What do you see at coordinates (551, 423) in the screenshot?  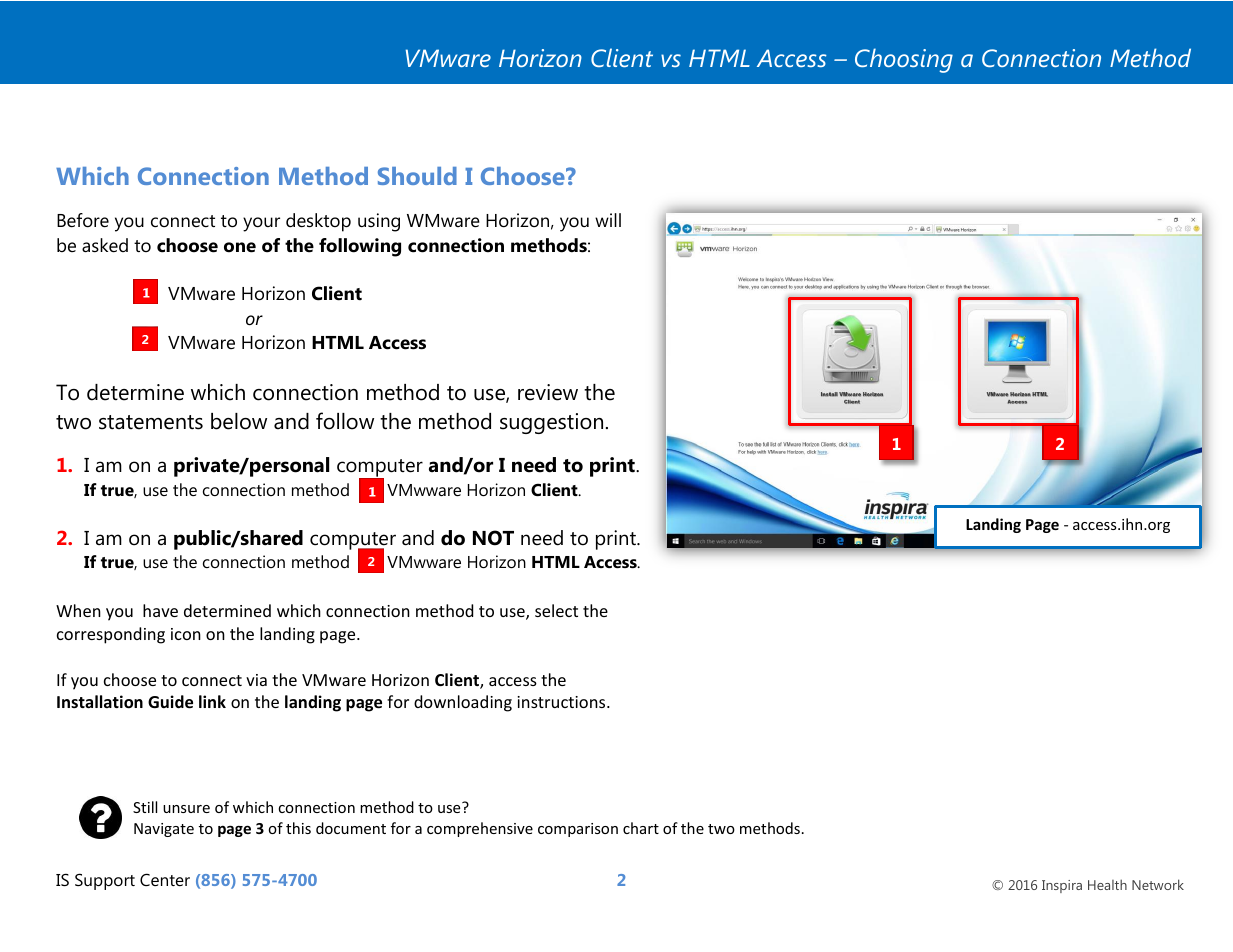 I see `suggestion` at bounding box center [551, 423].
